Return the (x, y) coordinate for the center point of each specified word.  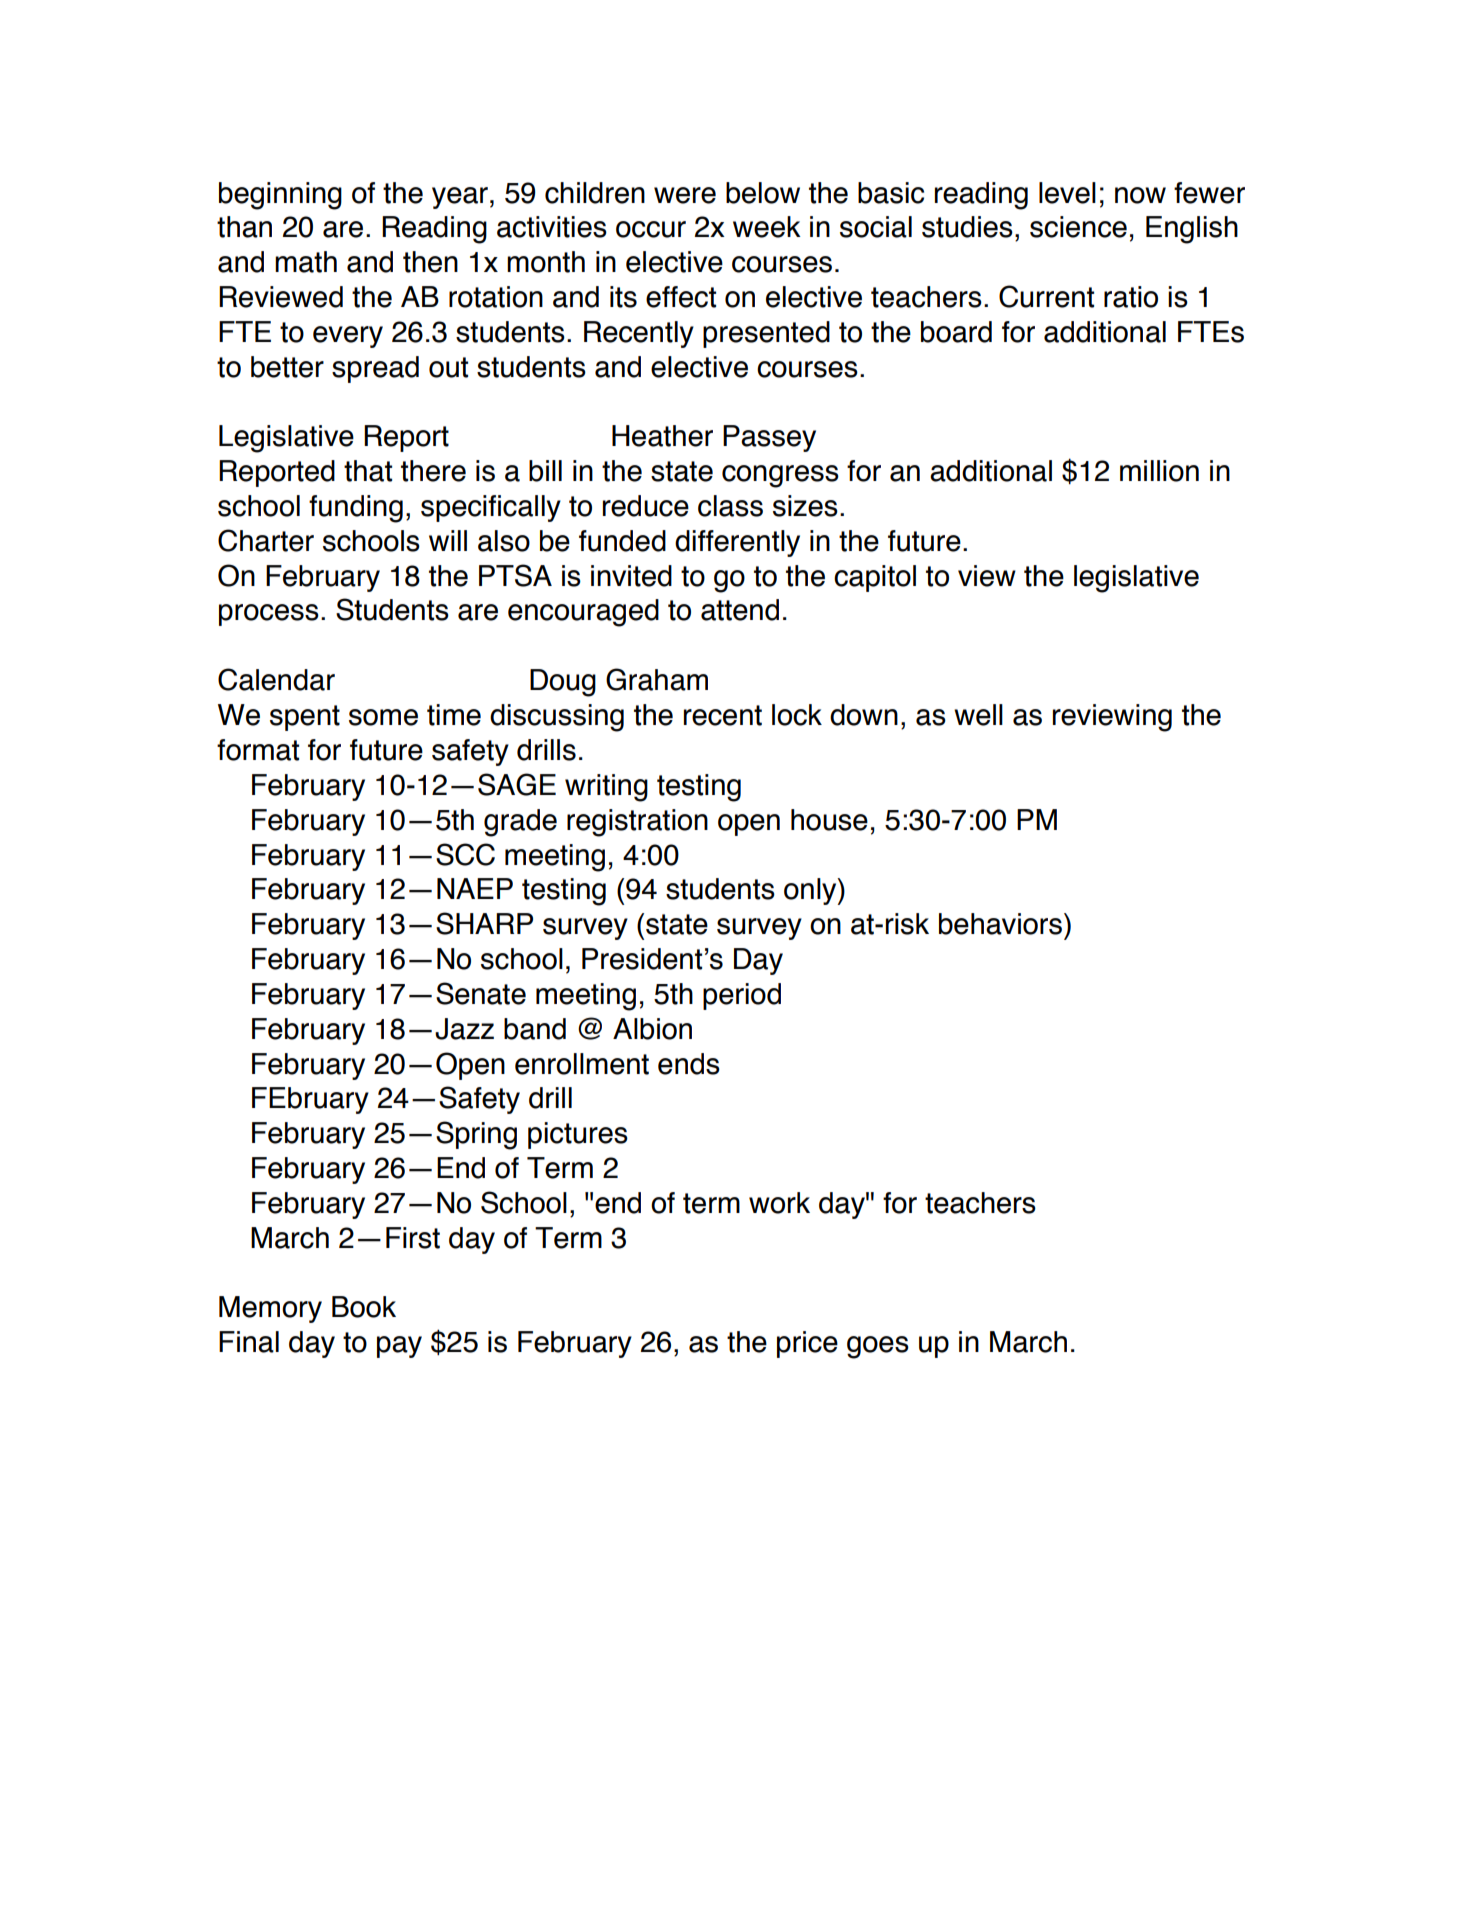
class (730, 506)
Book (364, 1307)
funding (356, 509)
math (306, 262)
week (767, 227)
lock (797, 715)
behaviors (1002, 924)
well (978, 715)
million (1159, 471)
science (1078, 227)
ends (689, 1064)
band (535, 1029)
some (383, 717)
